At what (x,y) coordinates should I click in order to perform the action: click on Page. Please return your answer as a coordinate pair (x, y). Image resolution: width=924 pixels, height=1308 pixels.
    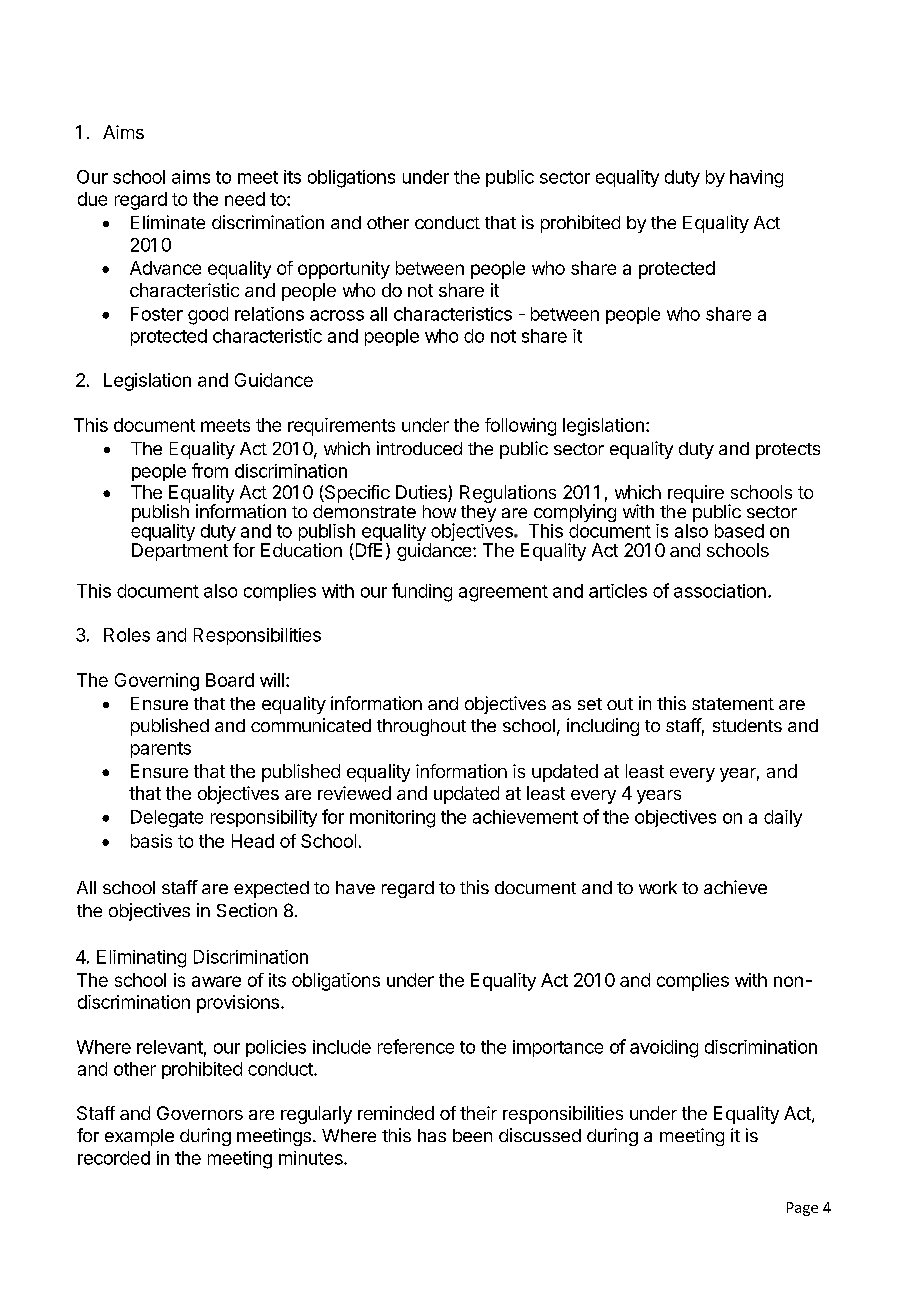
    Looking at the image, I should click on (802, 1209).
